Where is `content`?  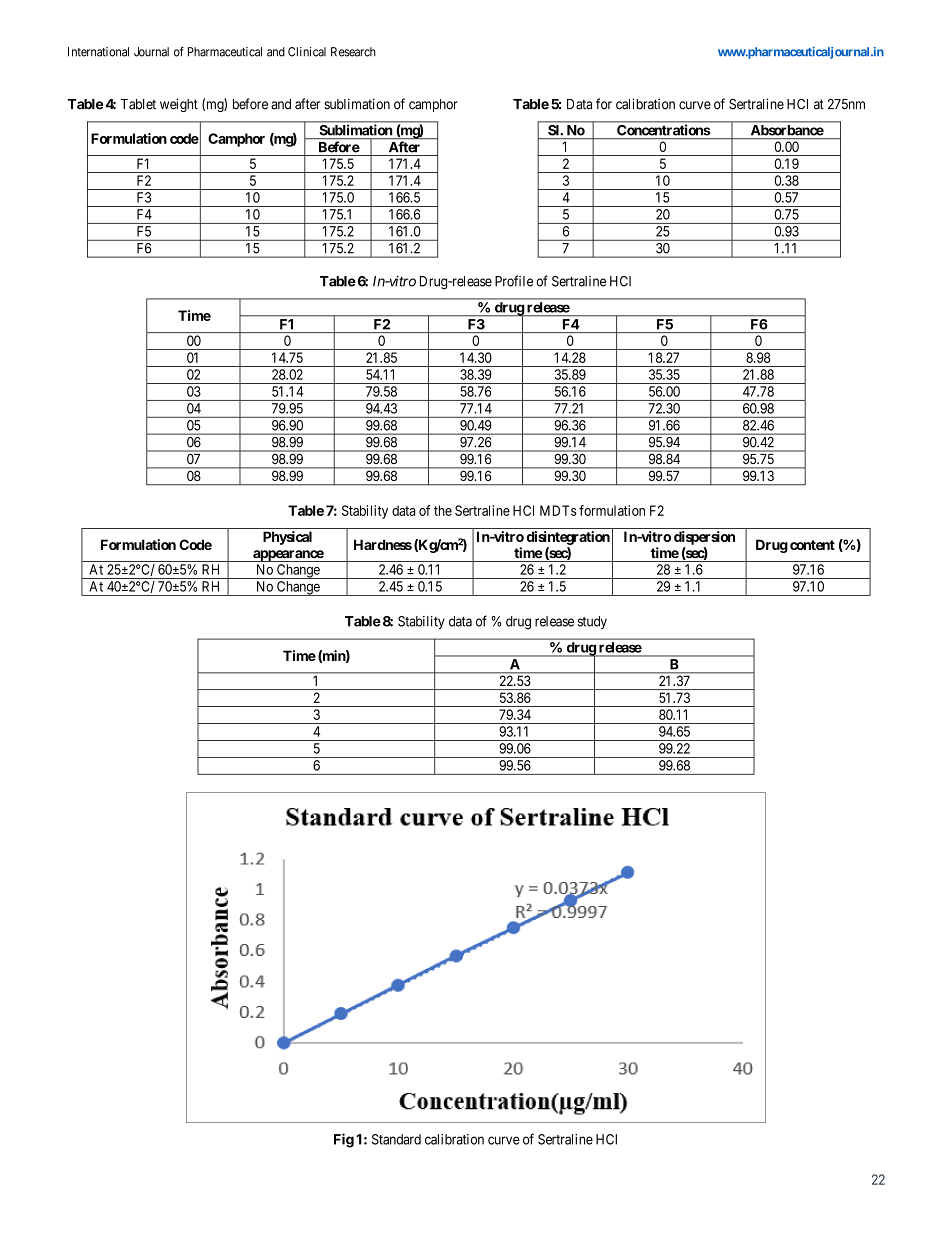
content is located at coordinates (812, 545).
